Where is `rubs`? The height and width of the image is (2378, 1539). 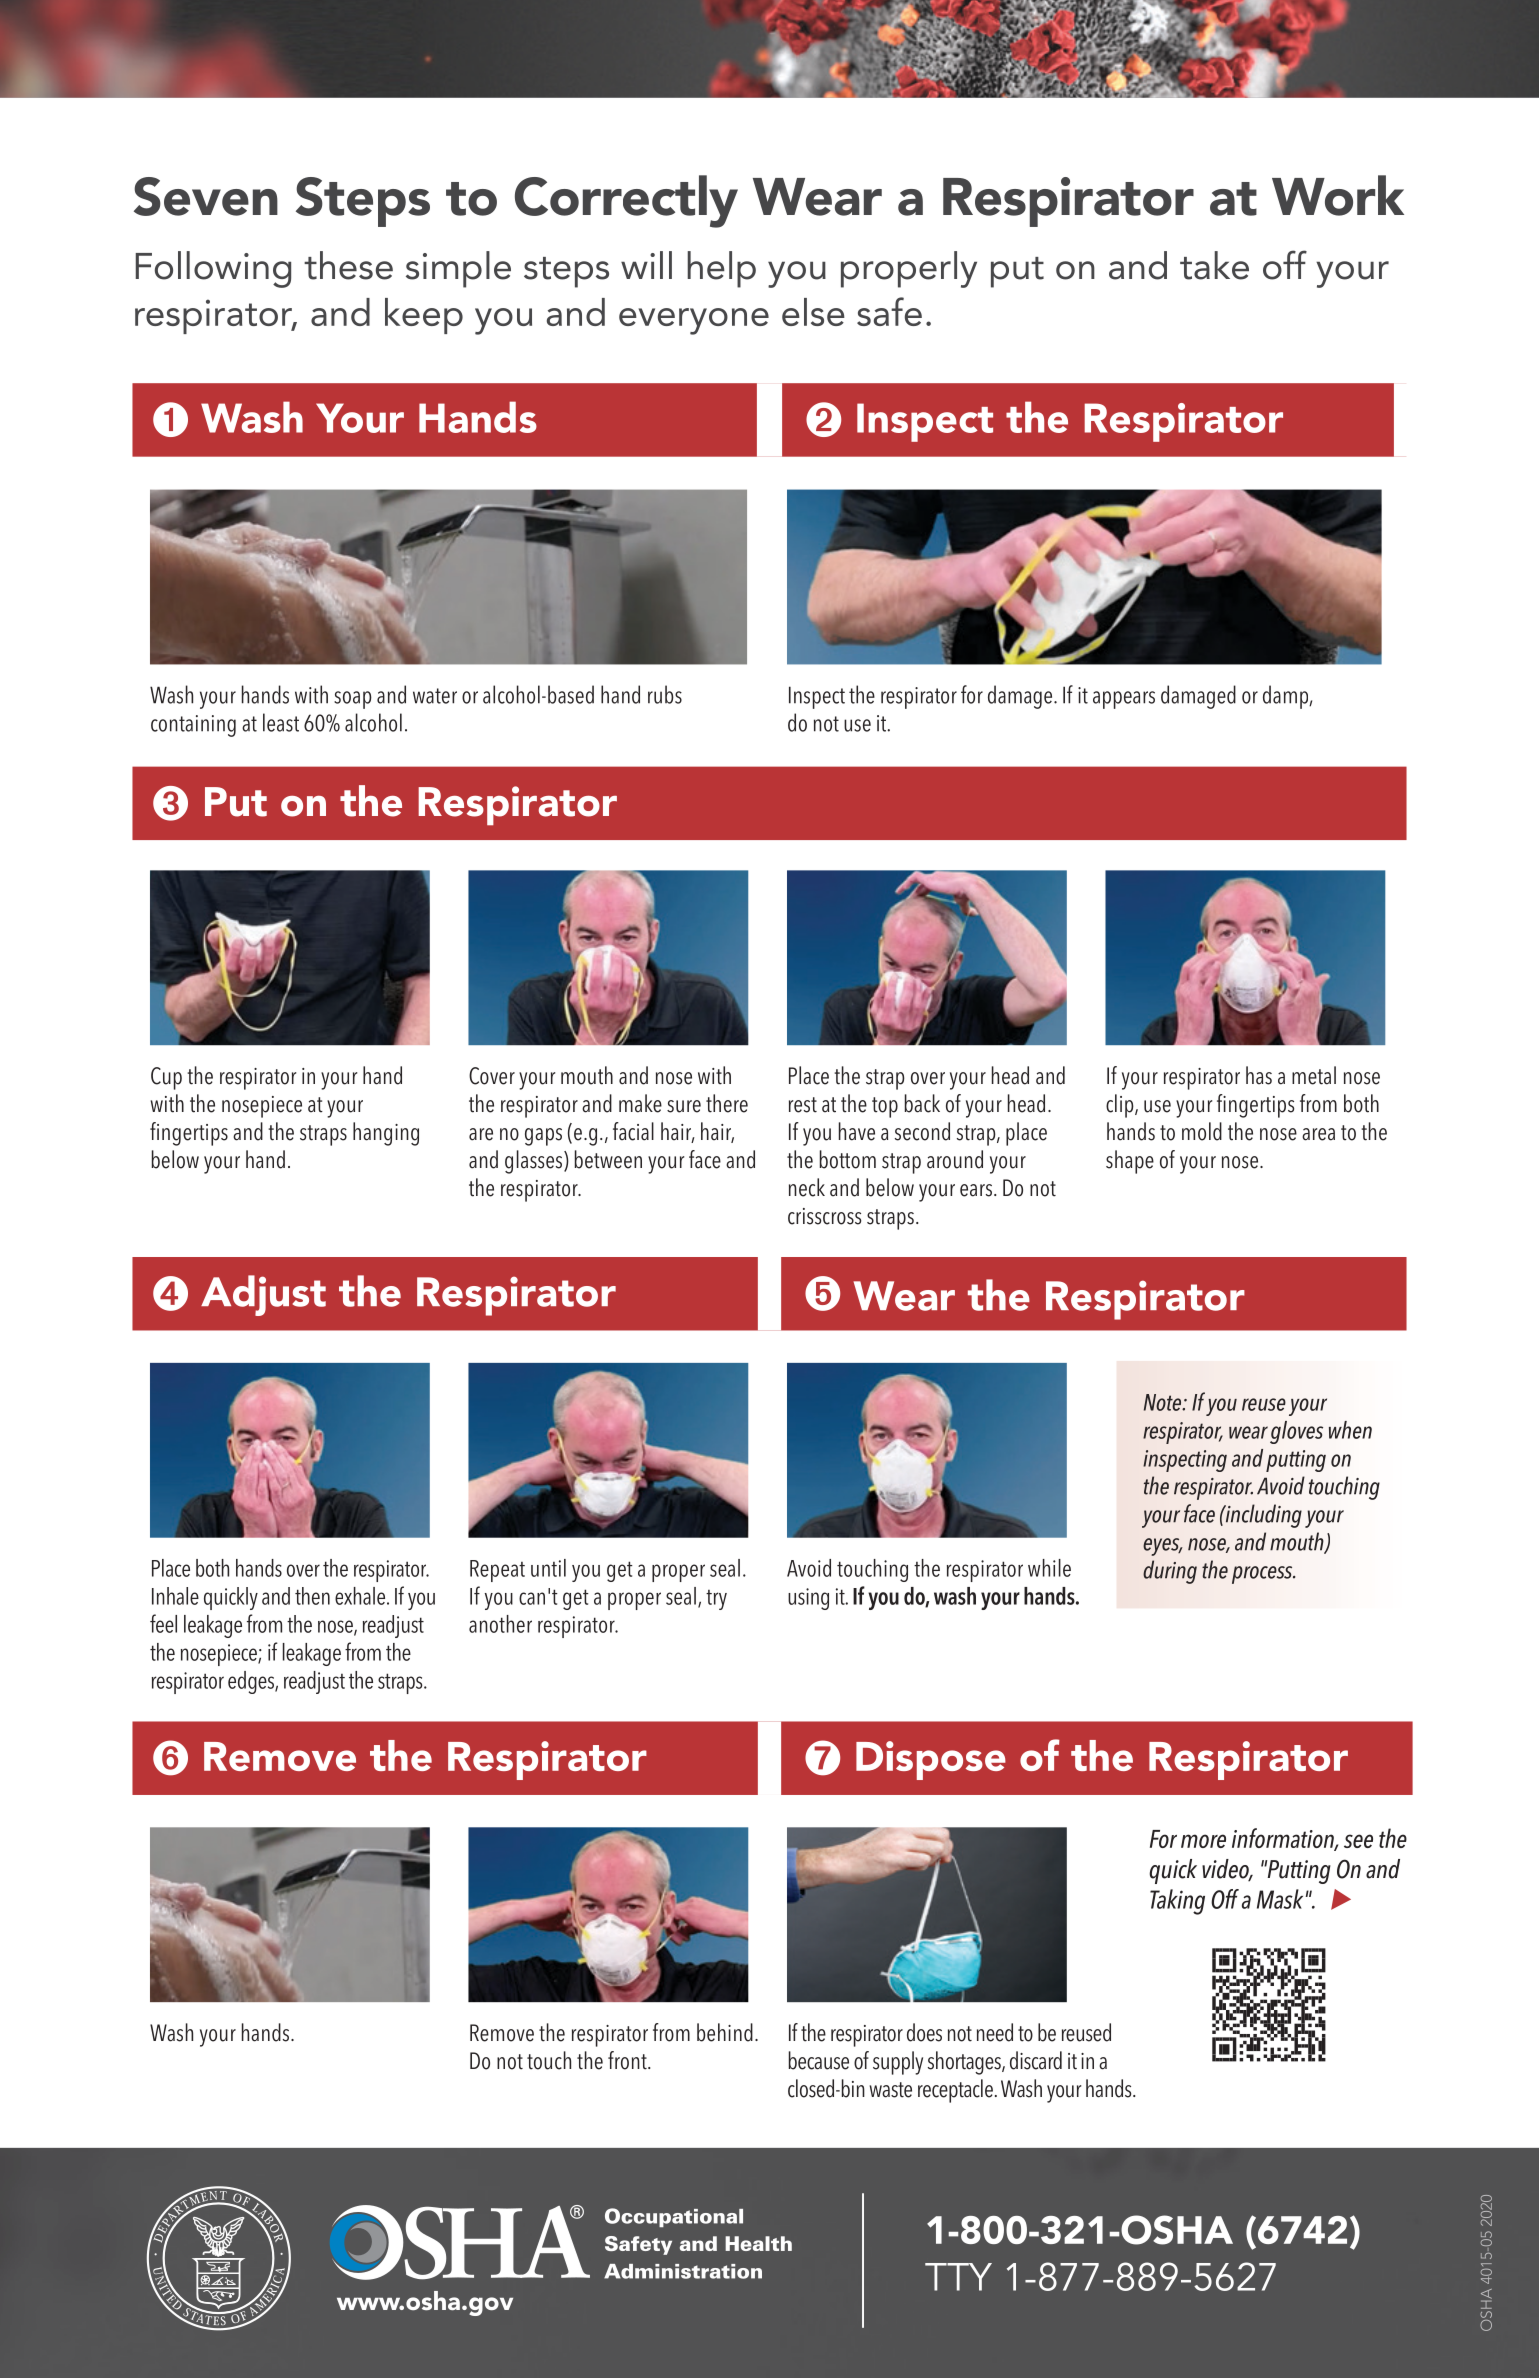
rubs is located at coordinates (665, 694).
